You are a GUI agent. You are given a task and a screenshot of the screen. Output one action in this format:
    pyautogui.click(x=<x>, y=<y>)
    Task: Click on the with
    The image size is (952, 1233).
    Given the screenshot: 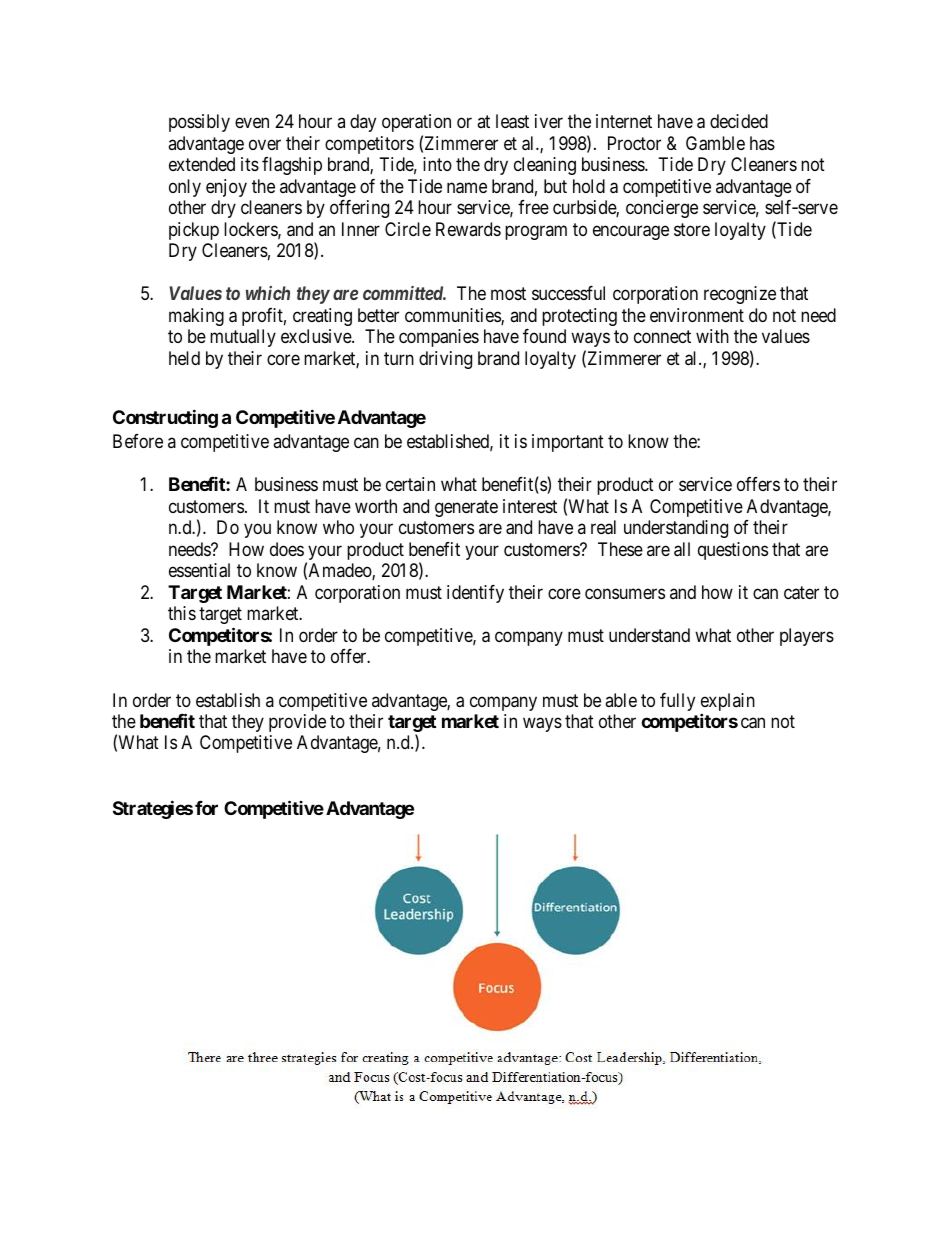 What is the action you would take?
    pyautogui.click(x=712, y=336)
